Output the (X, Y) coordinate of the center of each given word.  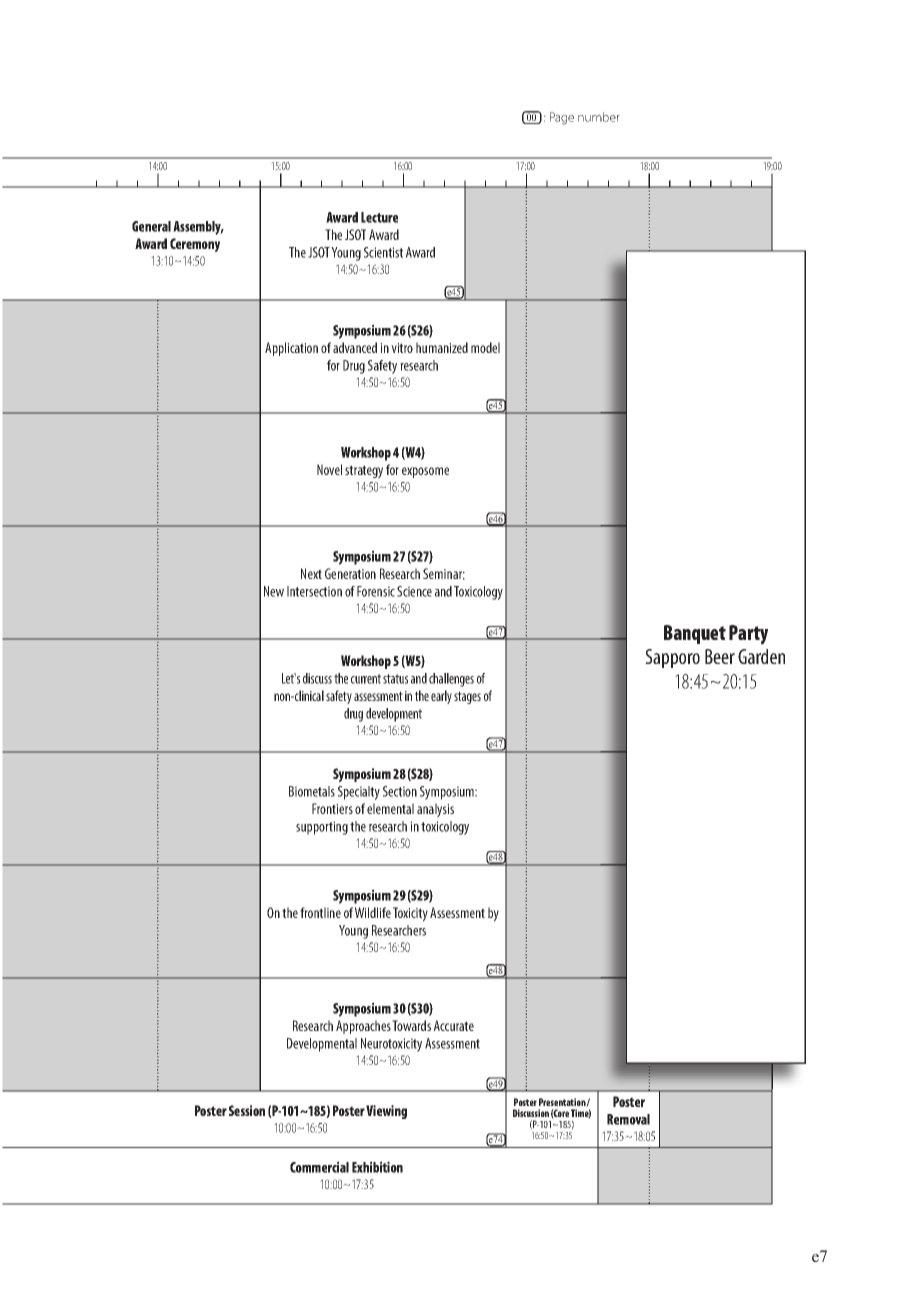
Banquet (695, 634)
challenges (451, 680)
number (599, 117)
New (274, 591)
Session (247, 1110)
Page (562, 118)
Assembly (198, 228)
